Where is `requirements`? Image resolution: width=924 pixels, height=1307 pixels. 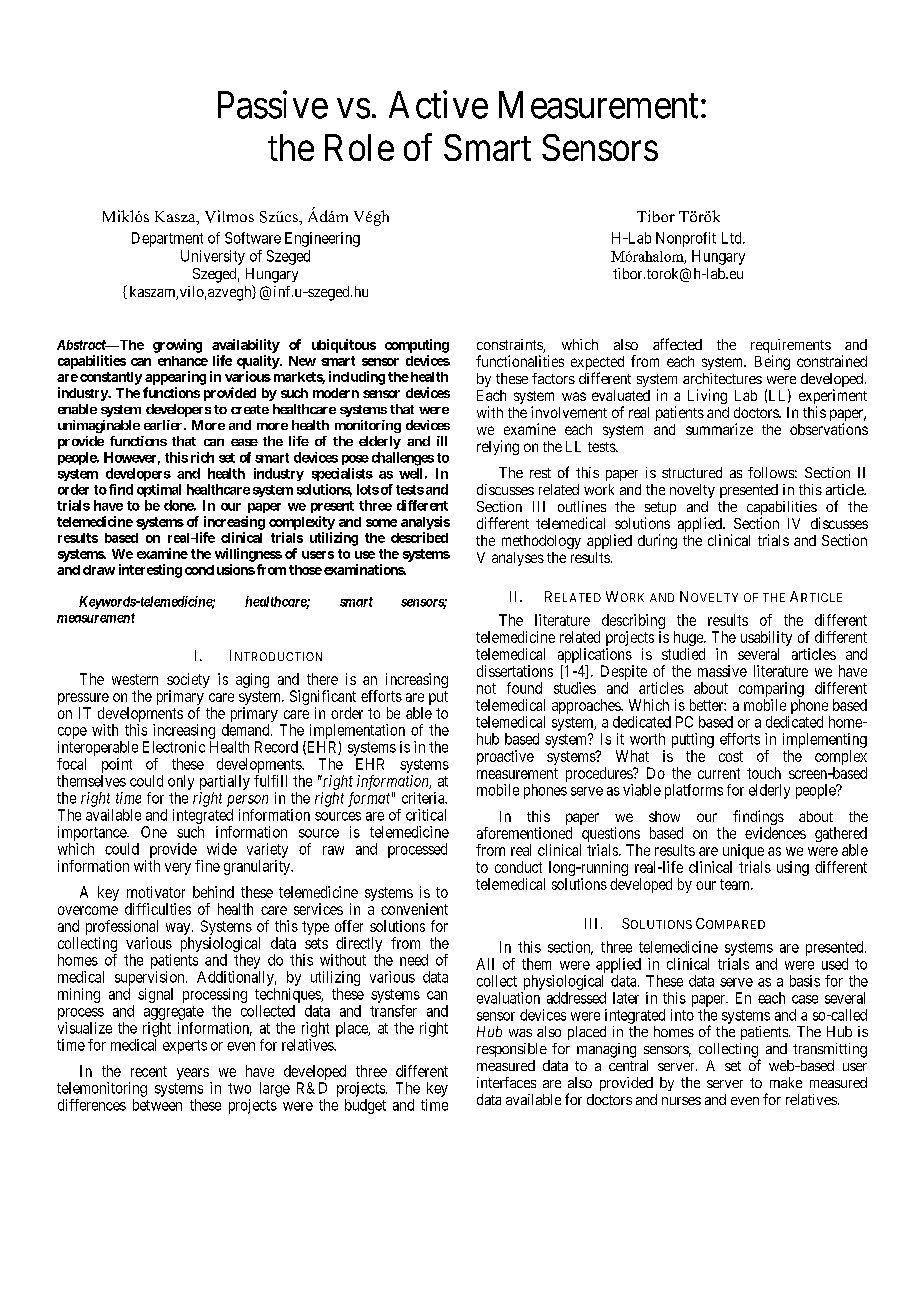
requirements is located at coordinates (791, 347).
